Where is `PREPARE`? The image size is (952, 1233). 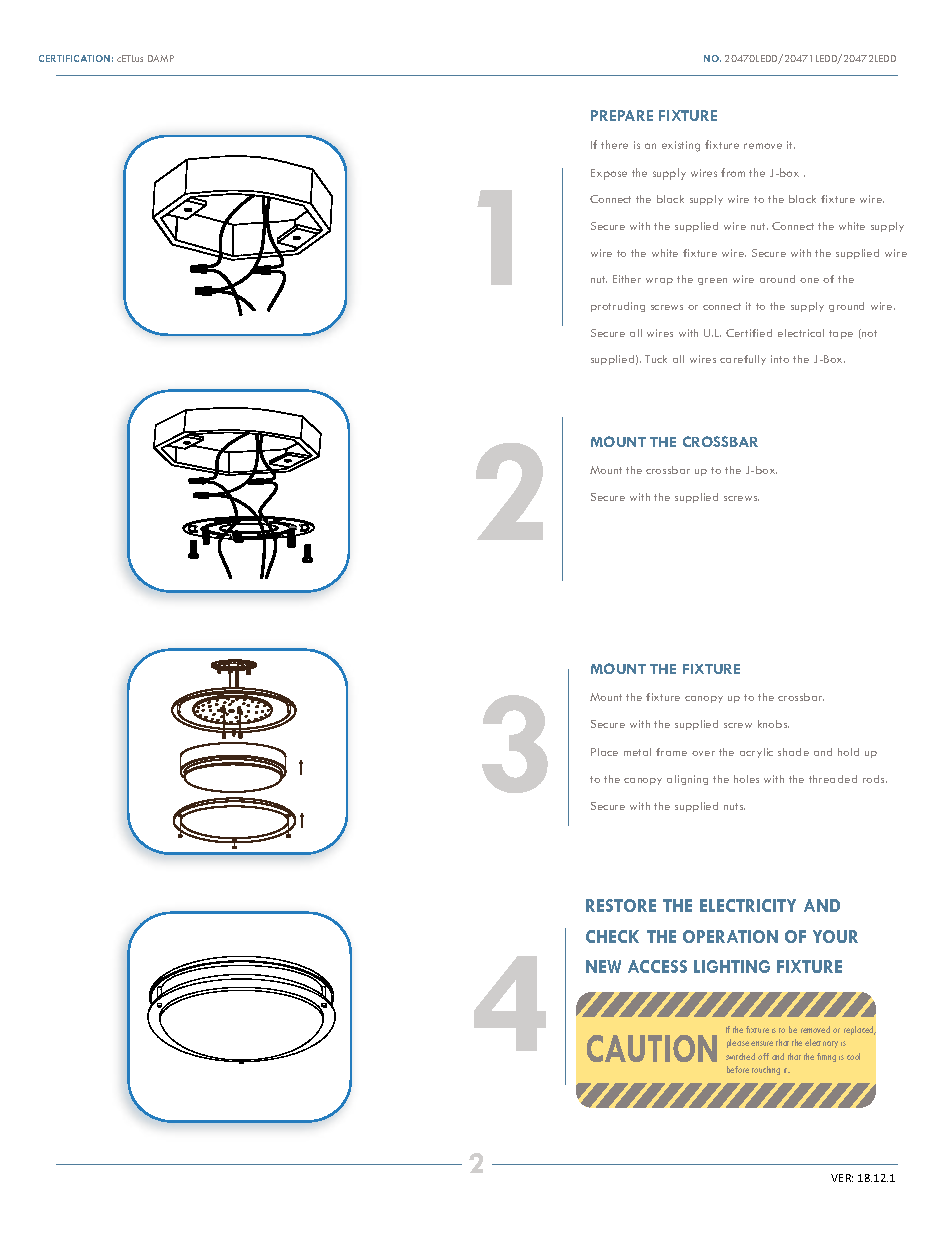 PREPARE is located at coordinates (622, 115).
